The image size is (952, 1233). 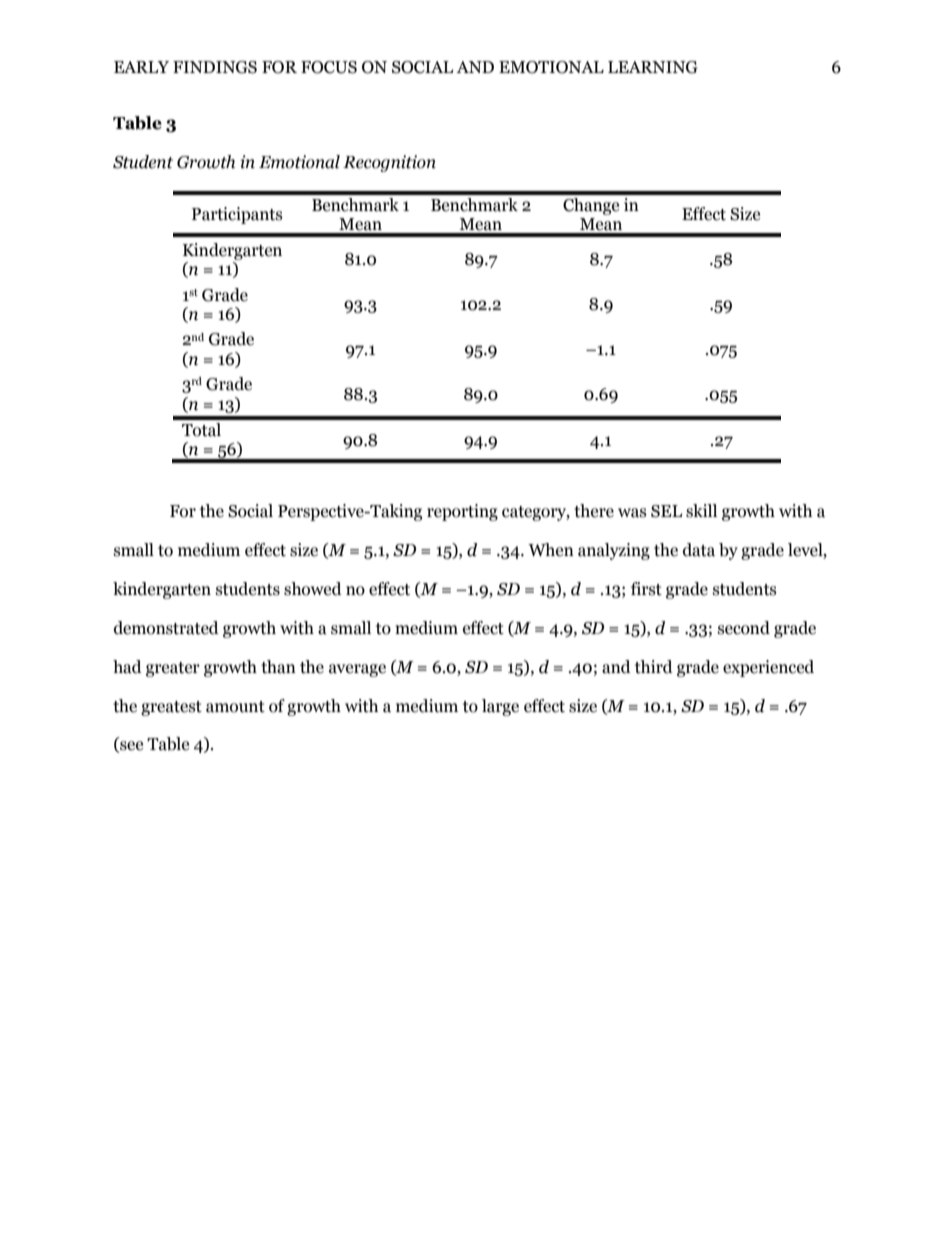 What do you see at coordinates (215, 67) in the screenshot?
I see `FINDINGS` at bounding box center [215, 67].
